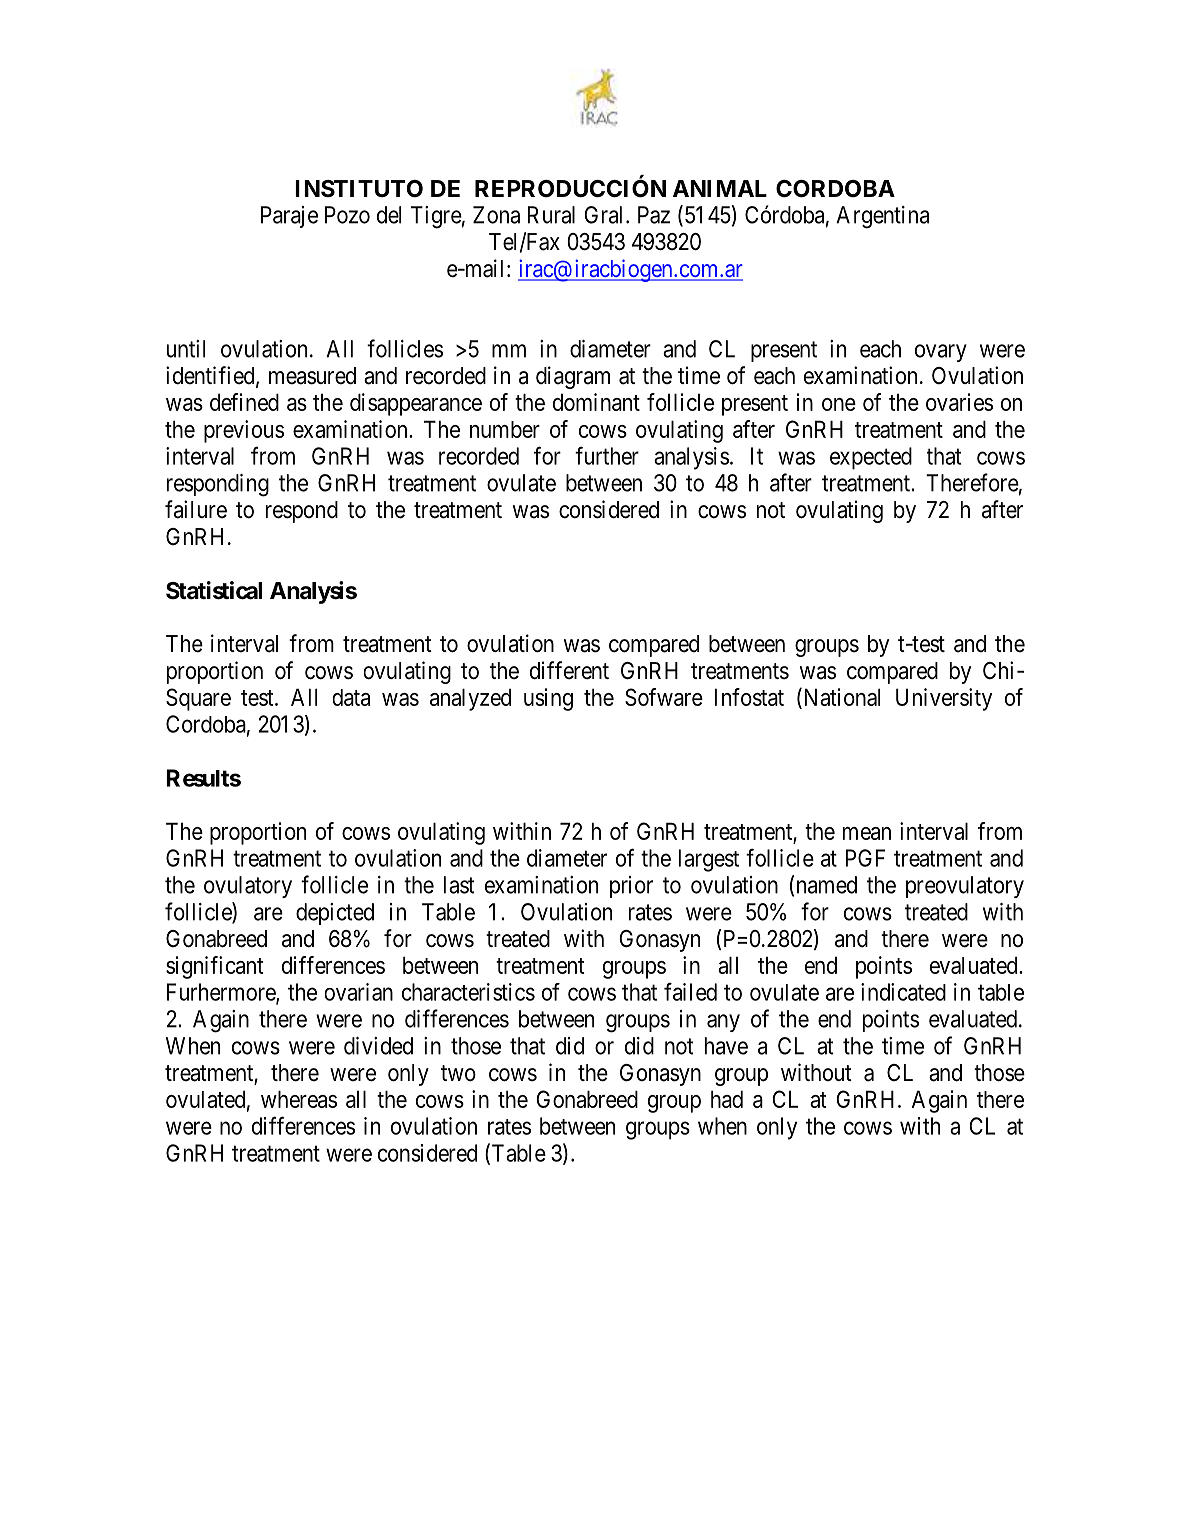 The height and width of the screenshot is (1538, 1189). What do you see at coordinates (903, 992) in the screenshot?
I see `indicated` at bounding box center [903, 992].
